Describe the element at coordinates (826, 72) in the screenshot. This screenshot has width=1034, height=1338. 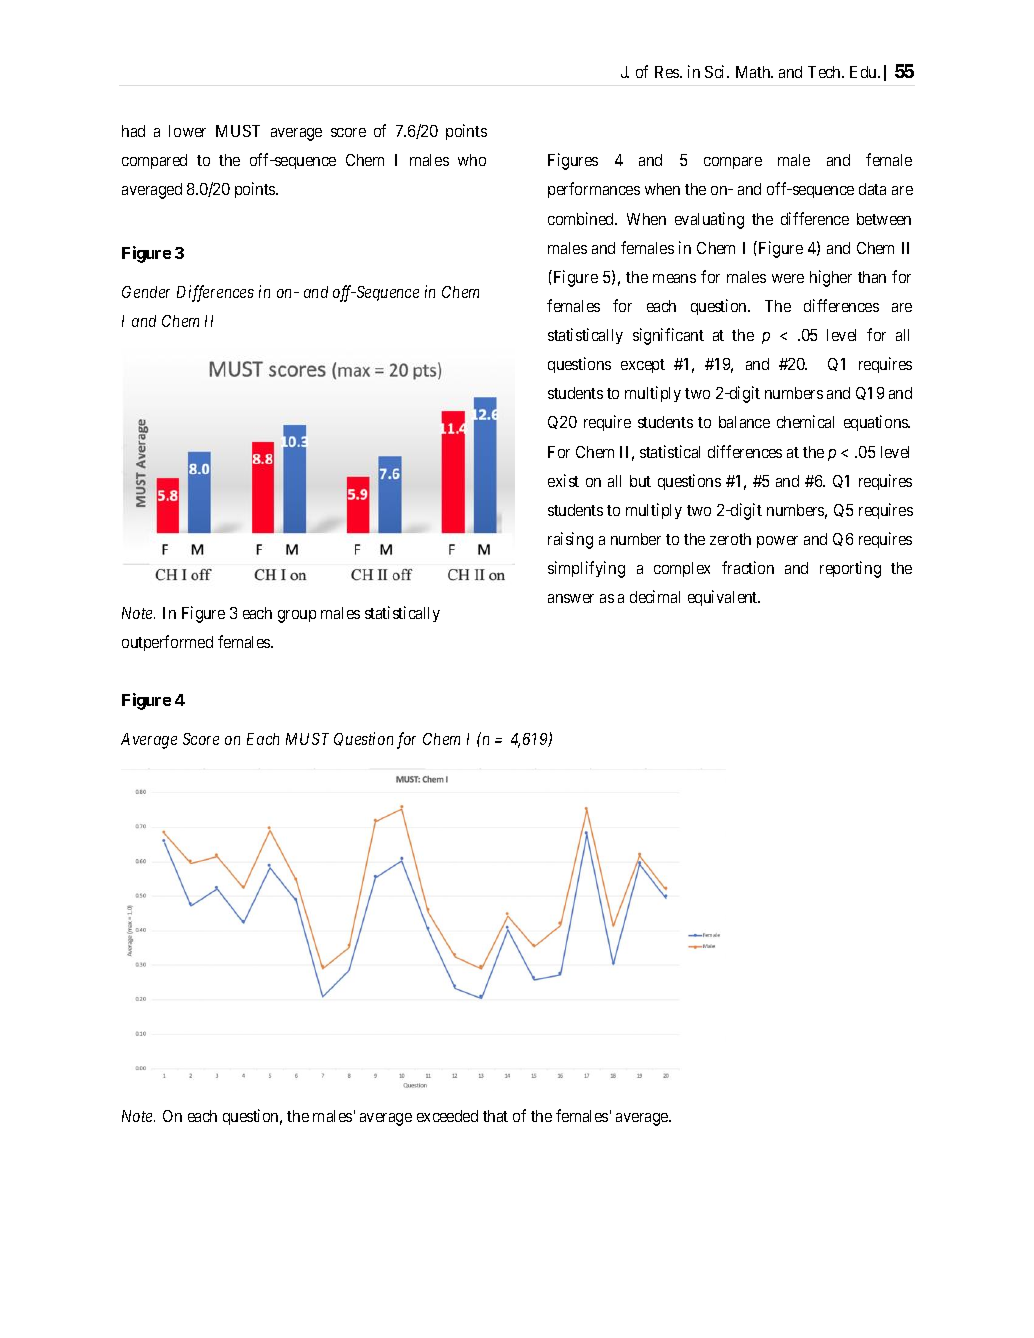
I see `Tech` at that location.
